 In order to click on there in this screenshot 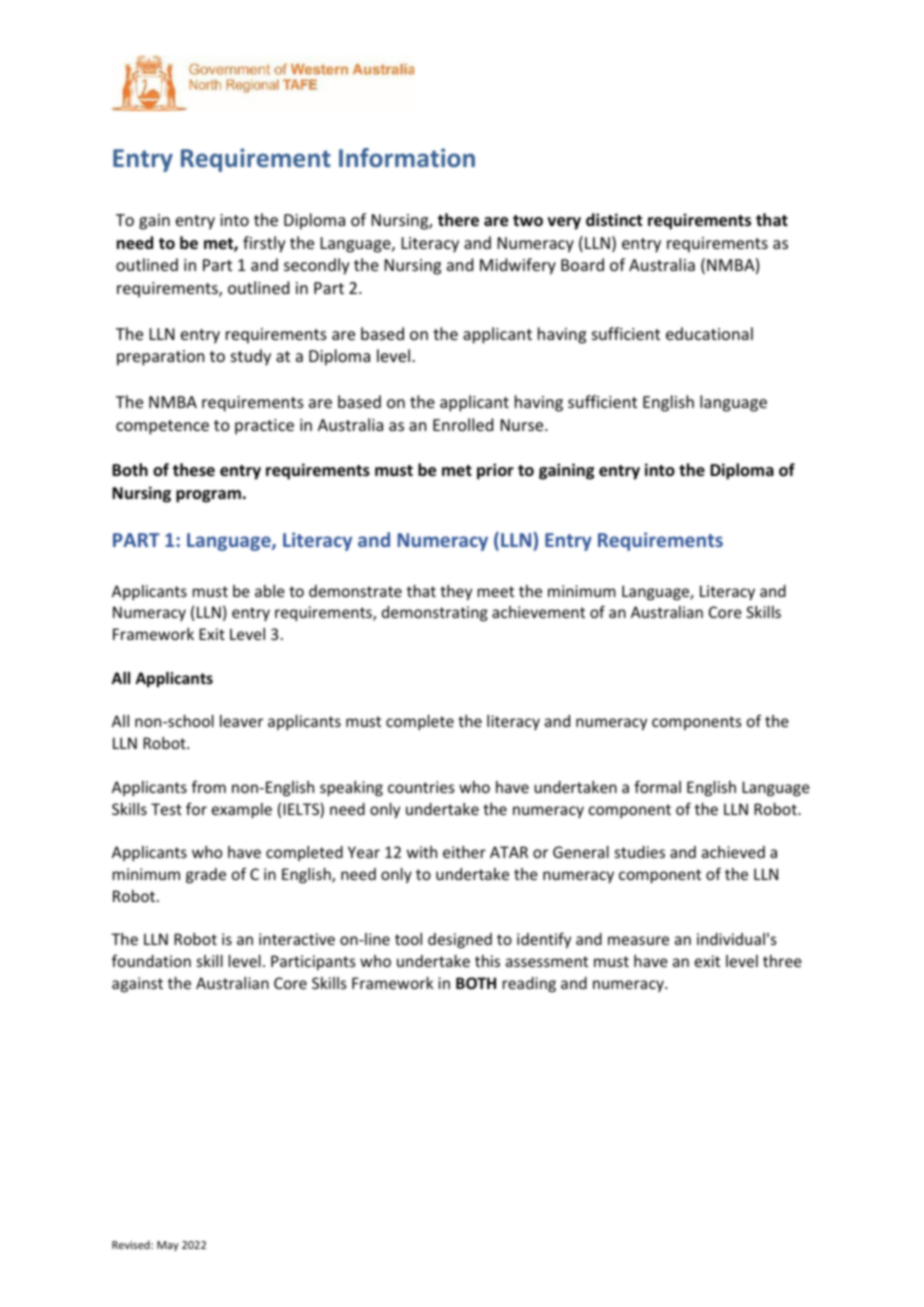, I will do `click(458, 220)`.
